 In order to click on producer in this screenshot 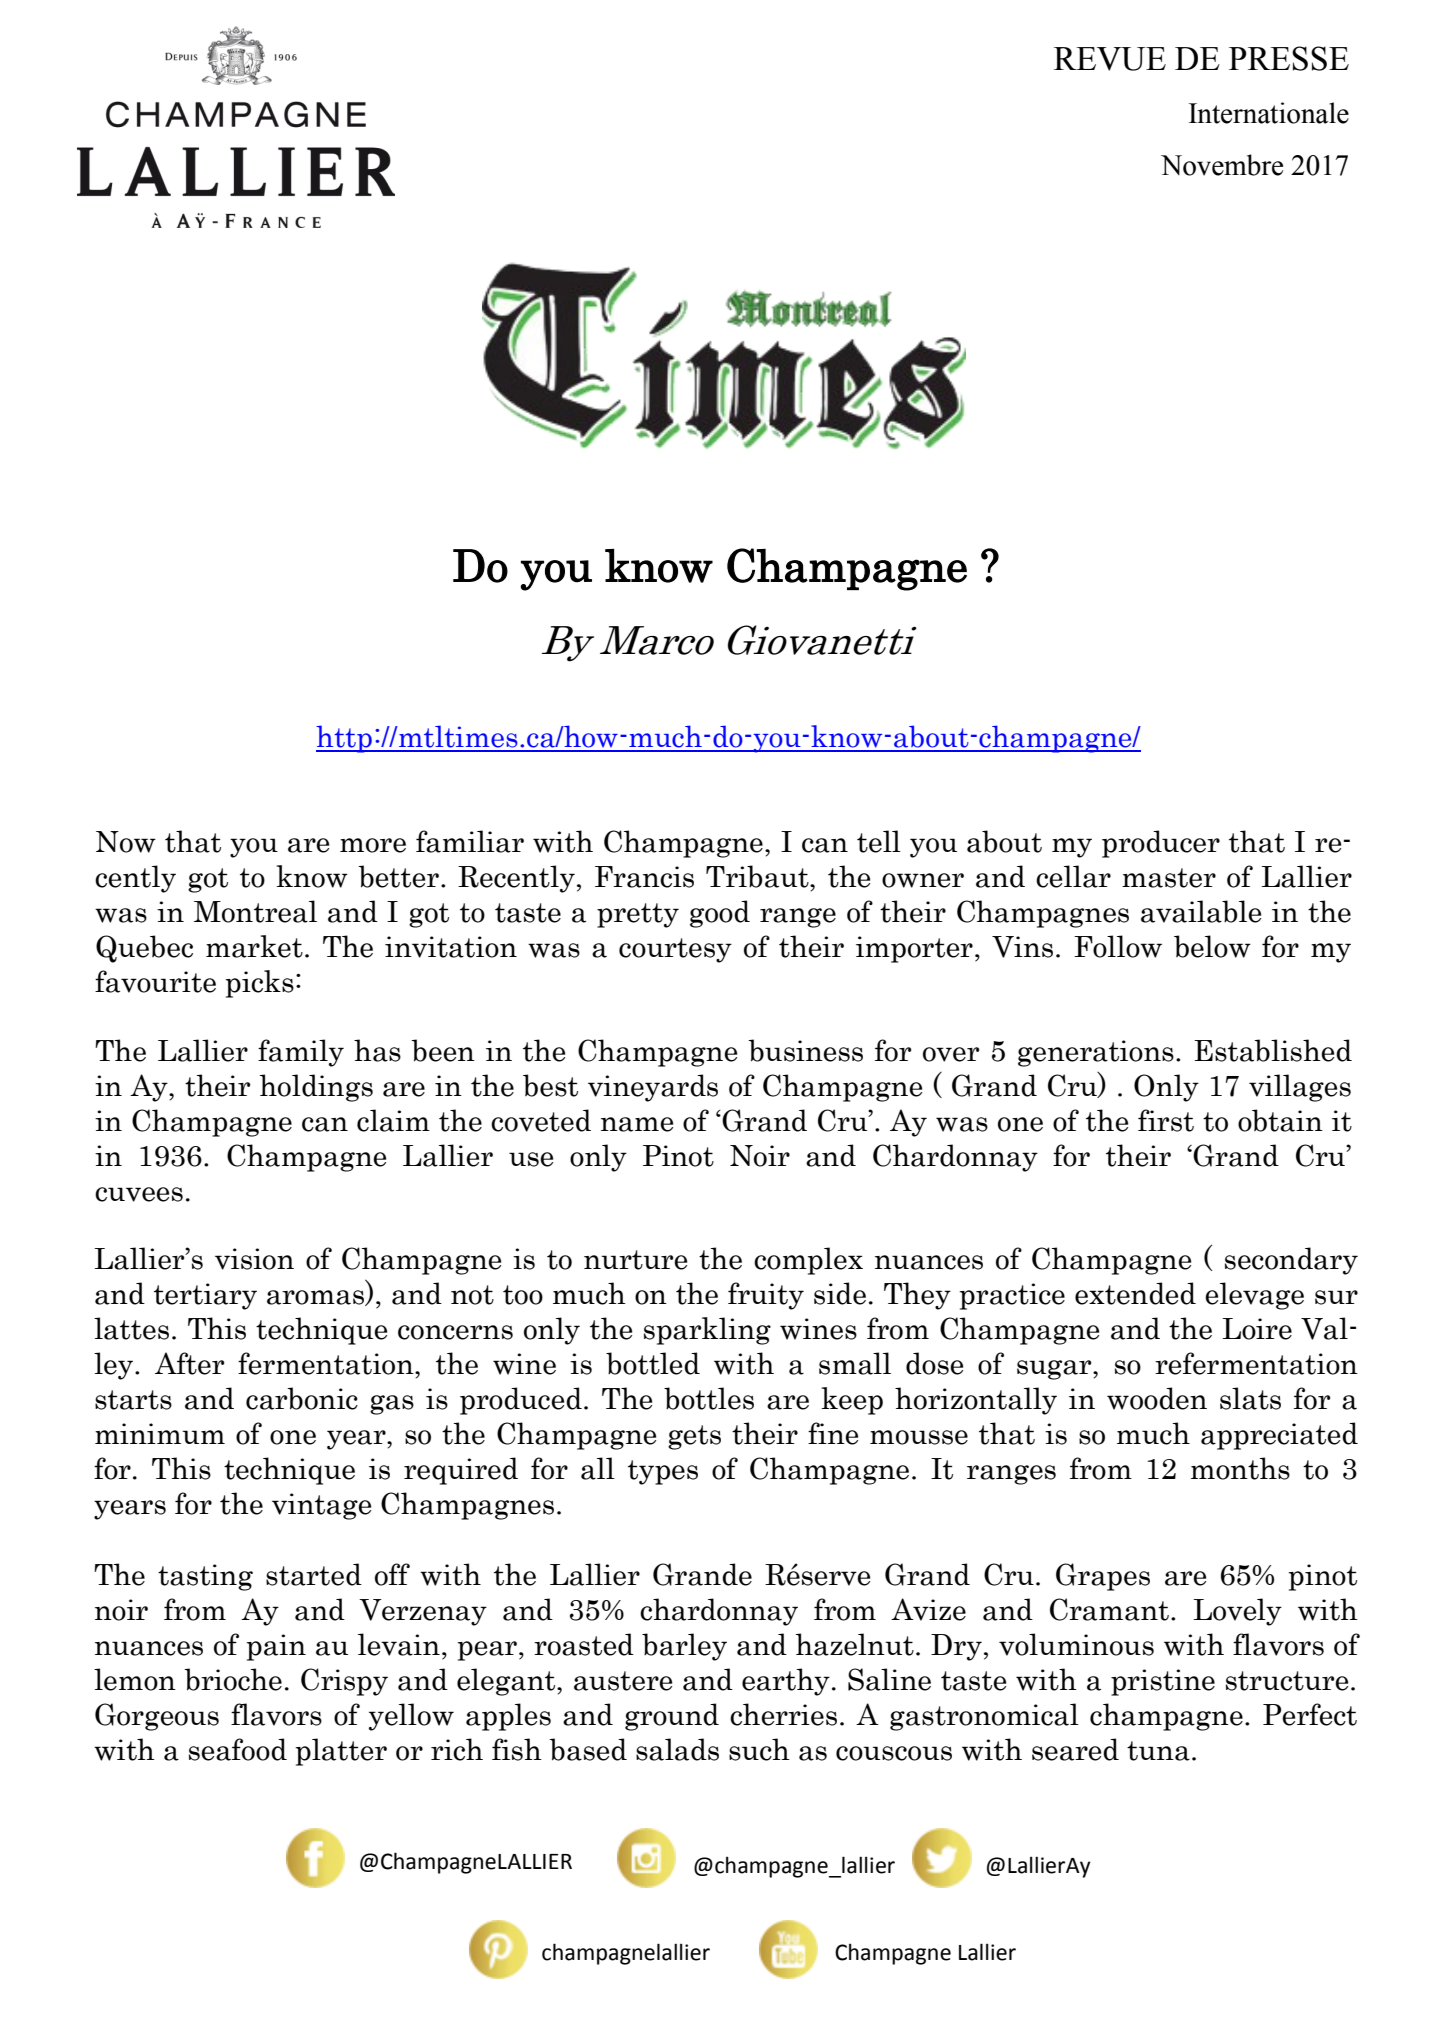, I will do `click(1161, 844)`.
